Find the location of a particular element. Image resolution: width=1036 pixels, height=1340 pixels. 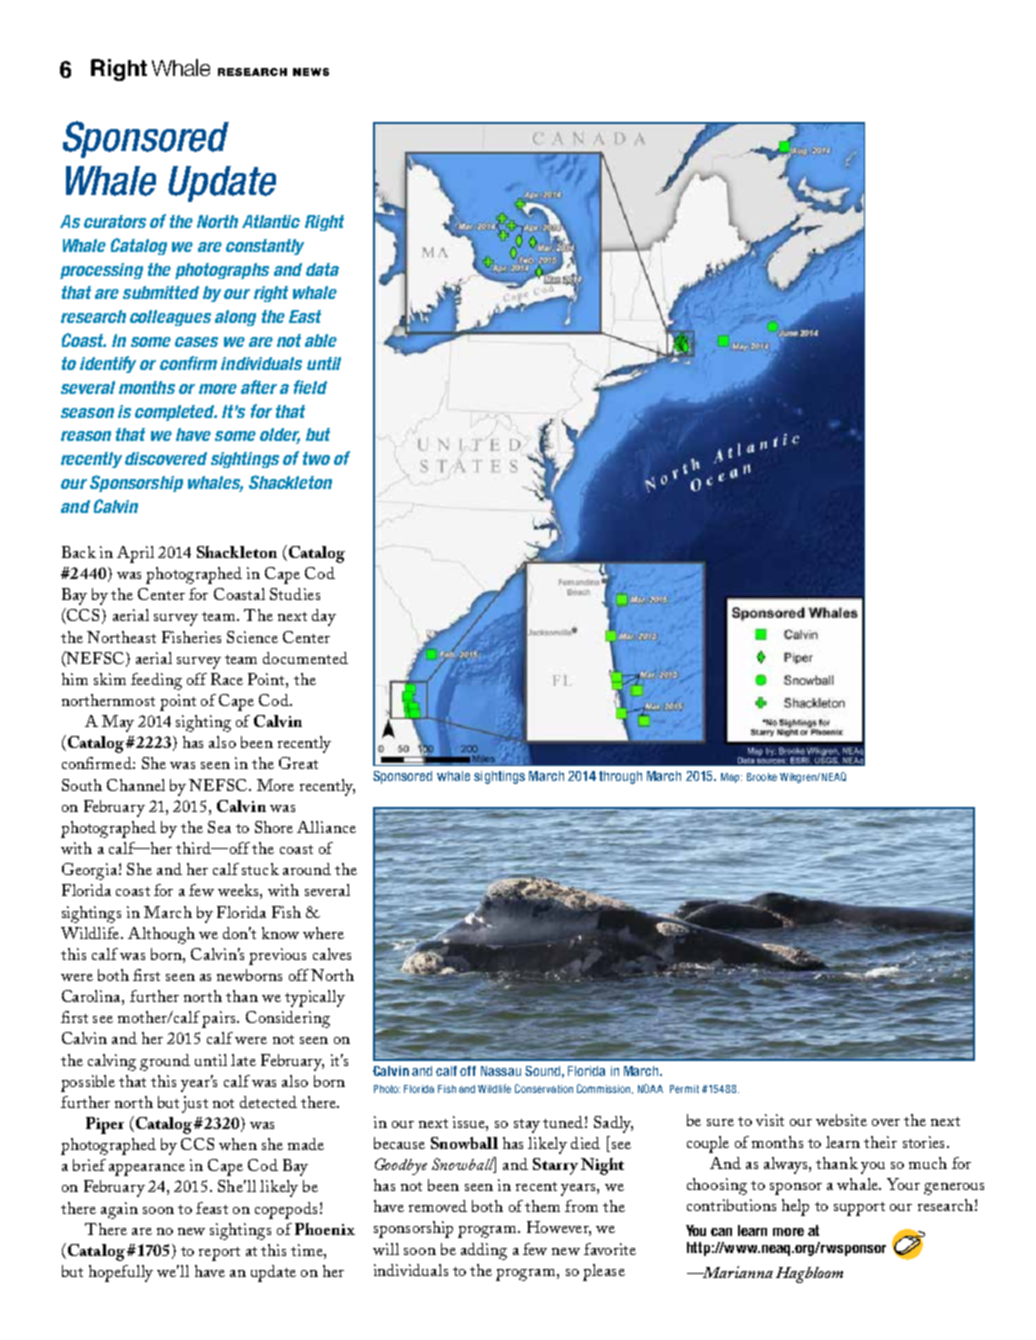

through is located at coordinates (620, 777).
